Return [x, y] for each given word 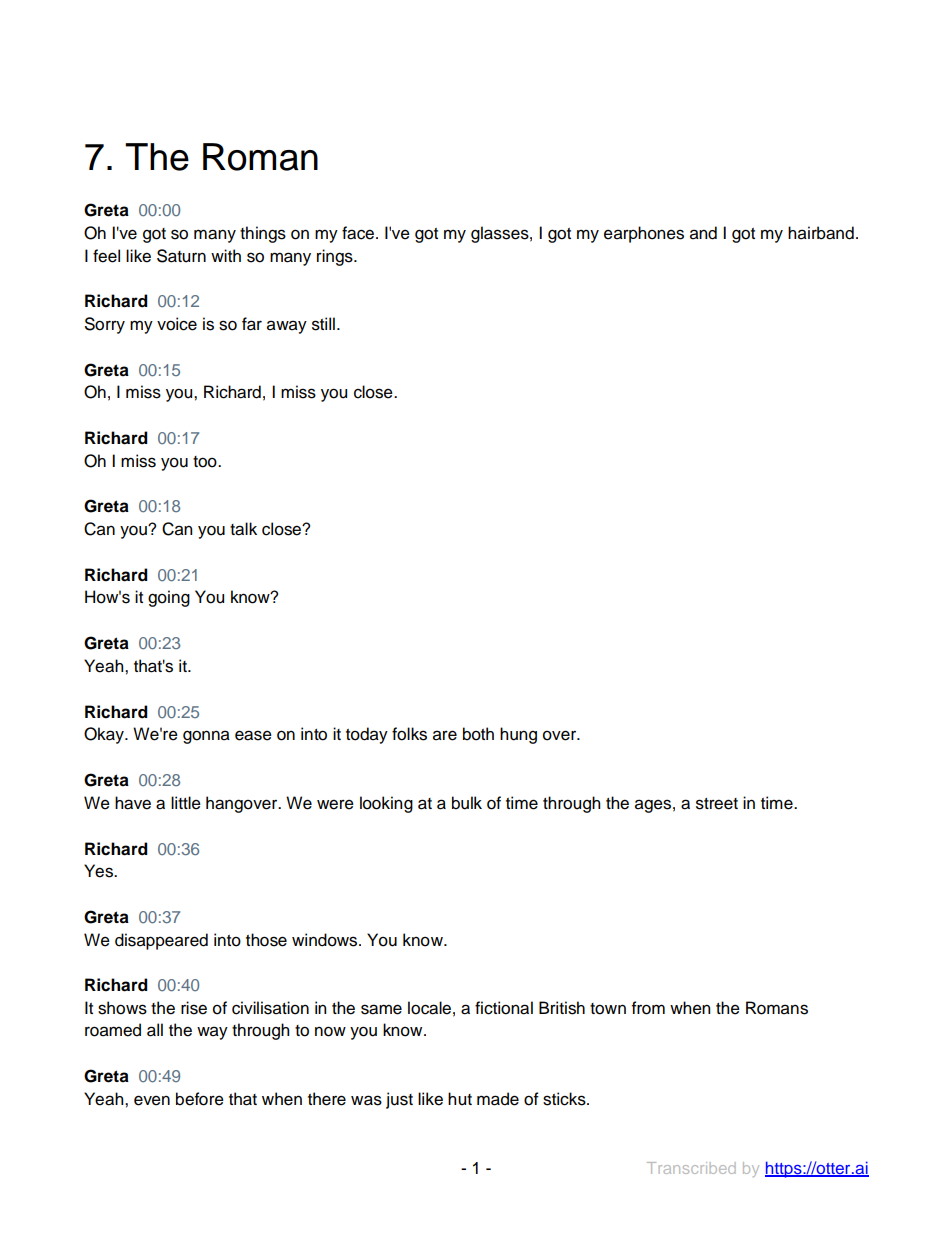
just [399, 1100]
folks [409, 734]
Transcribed [691, 1168]
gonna [206, 737]
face [358, 233]
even [152, 1100]
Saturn [181, 256]
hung [518, 735]
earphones [644, 234]
